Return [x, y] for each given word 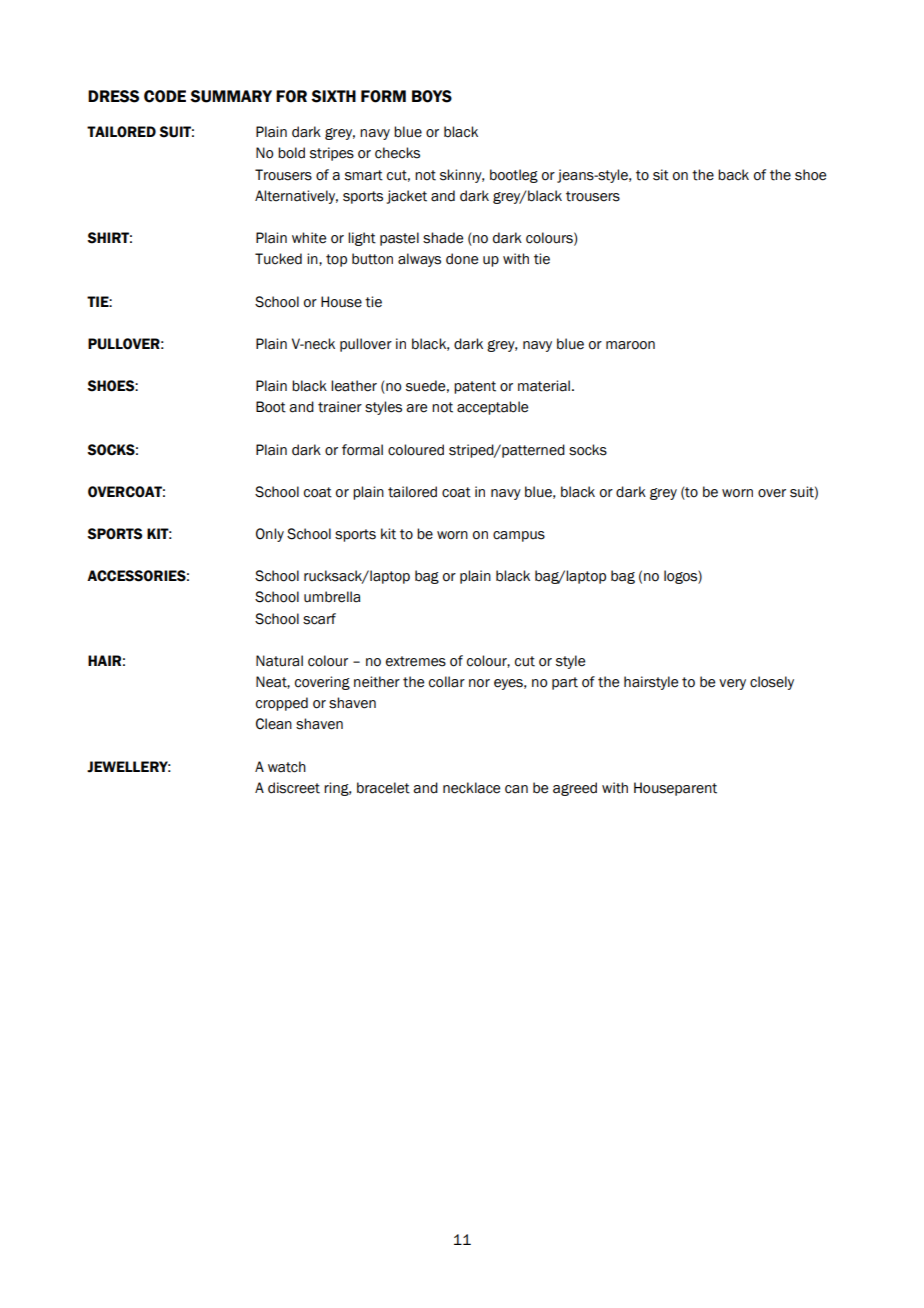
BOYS [432, 96]
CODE [165, 96]
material [544, 386]
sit [661, 175]
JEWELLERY [129, 767]
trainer [340, 407]
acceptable [492, 408]
